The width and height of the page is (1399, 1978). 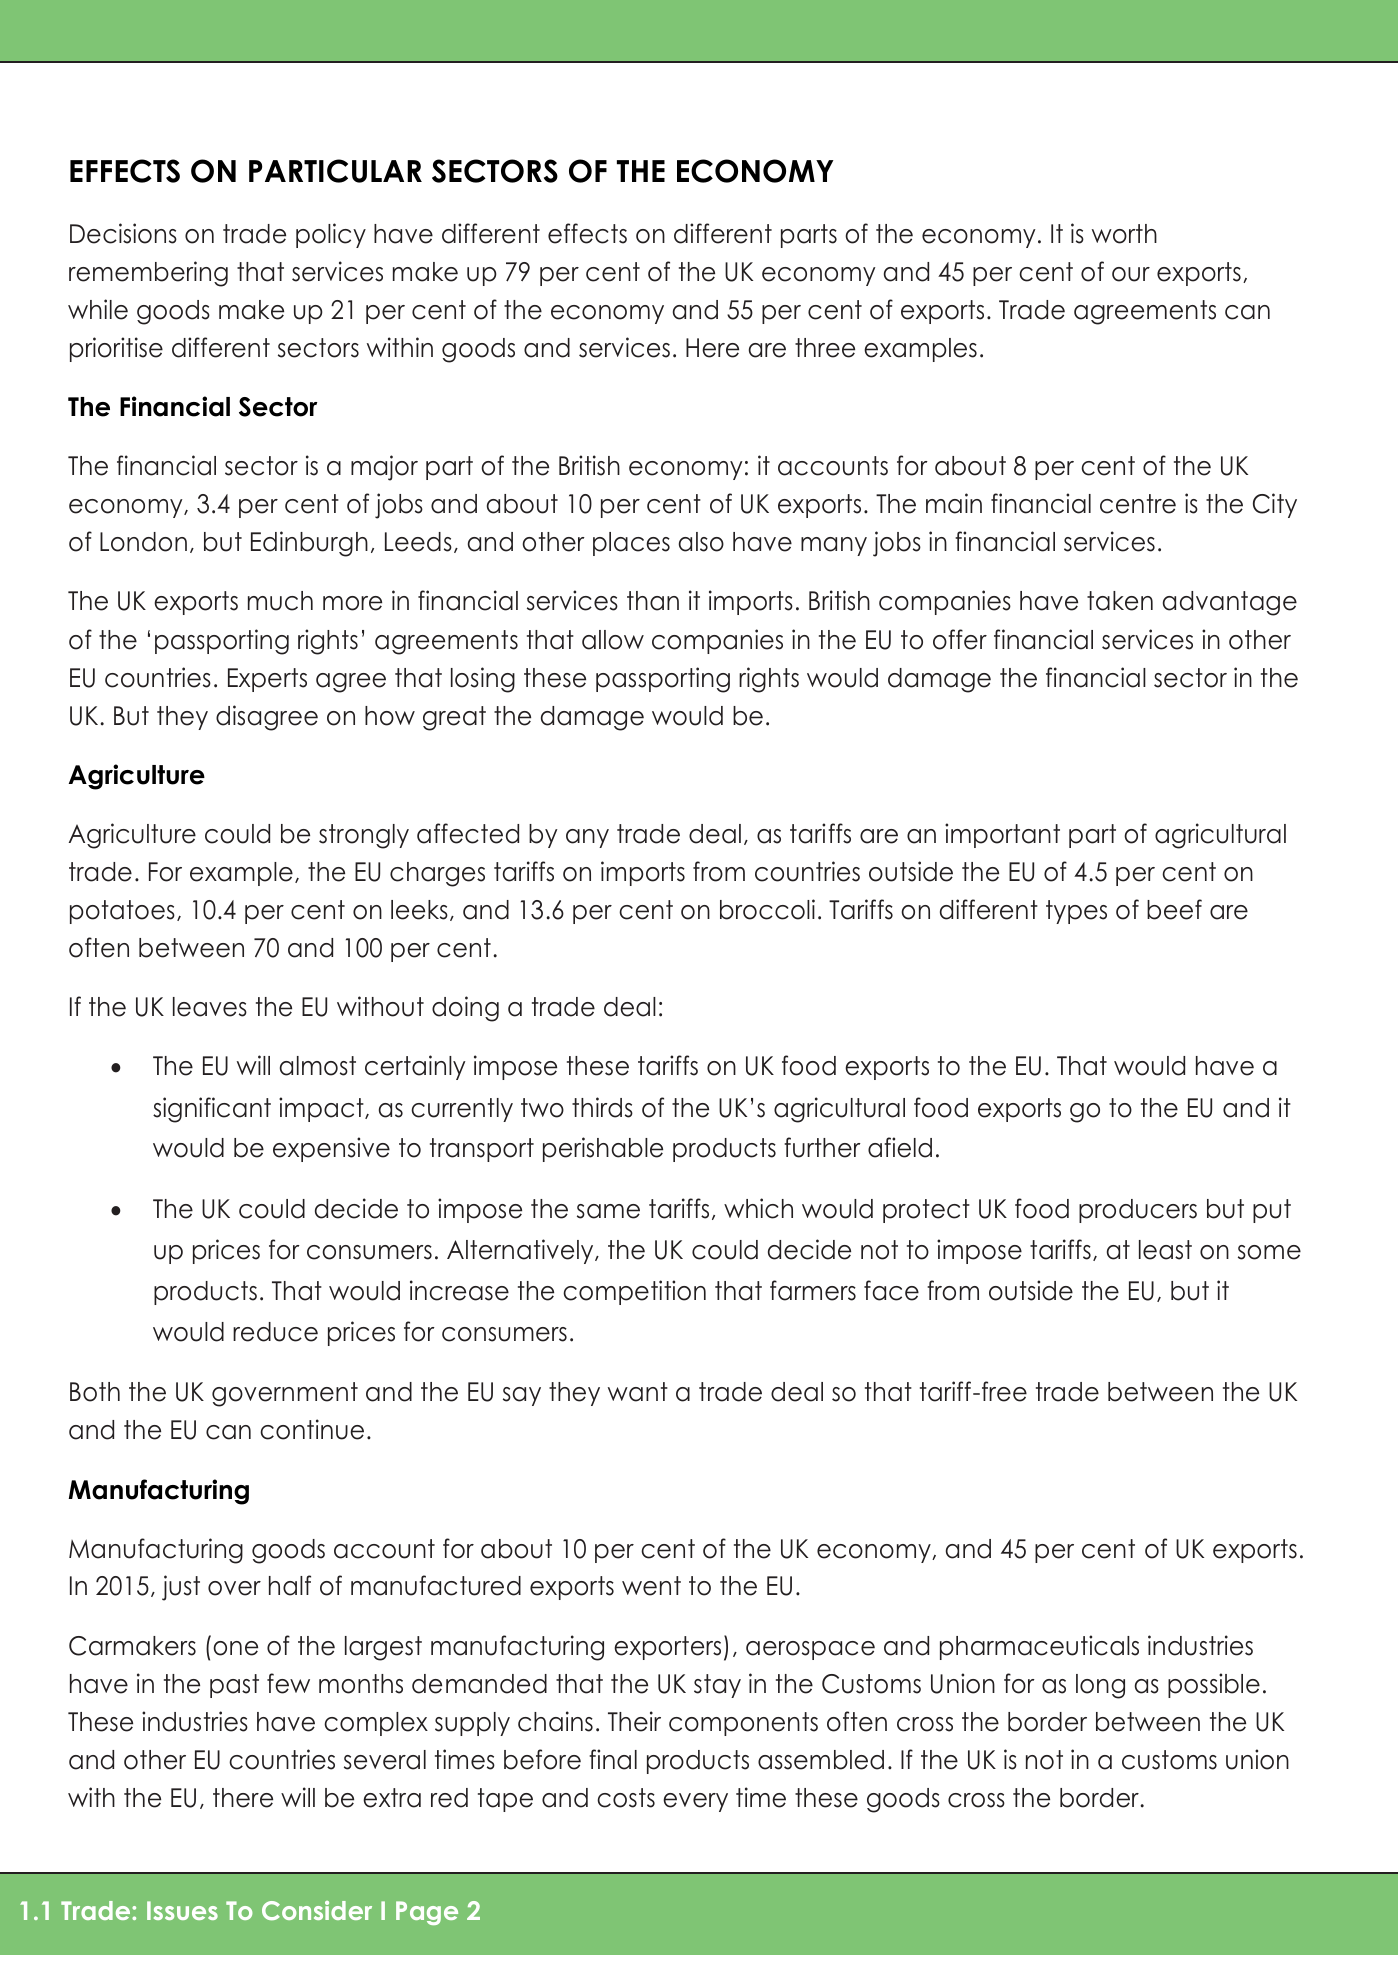 What do you see at coordinates (1138, 1211) in the page?
I see `producers` at bounding box center [1138, 1211].
